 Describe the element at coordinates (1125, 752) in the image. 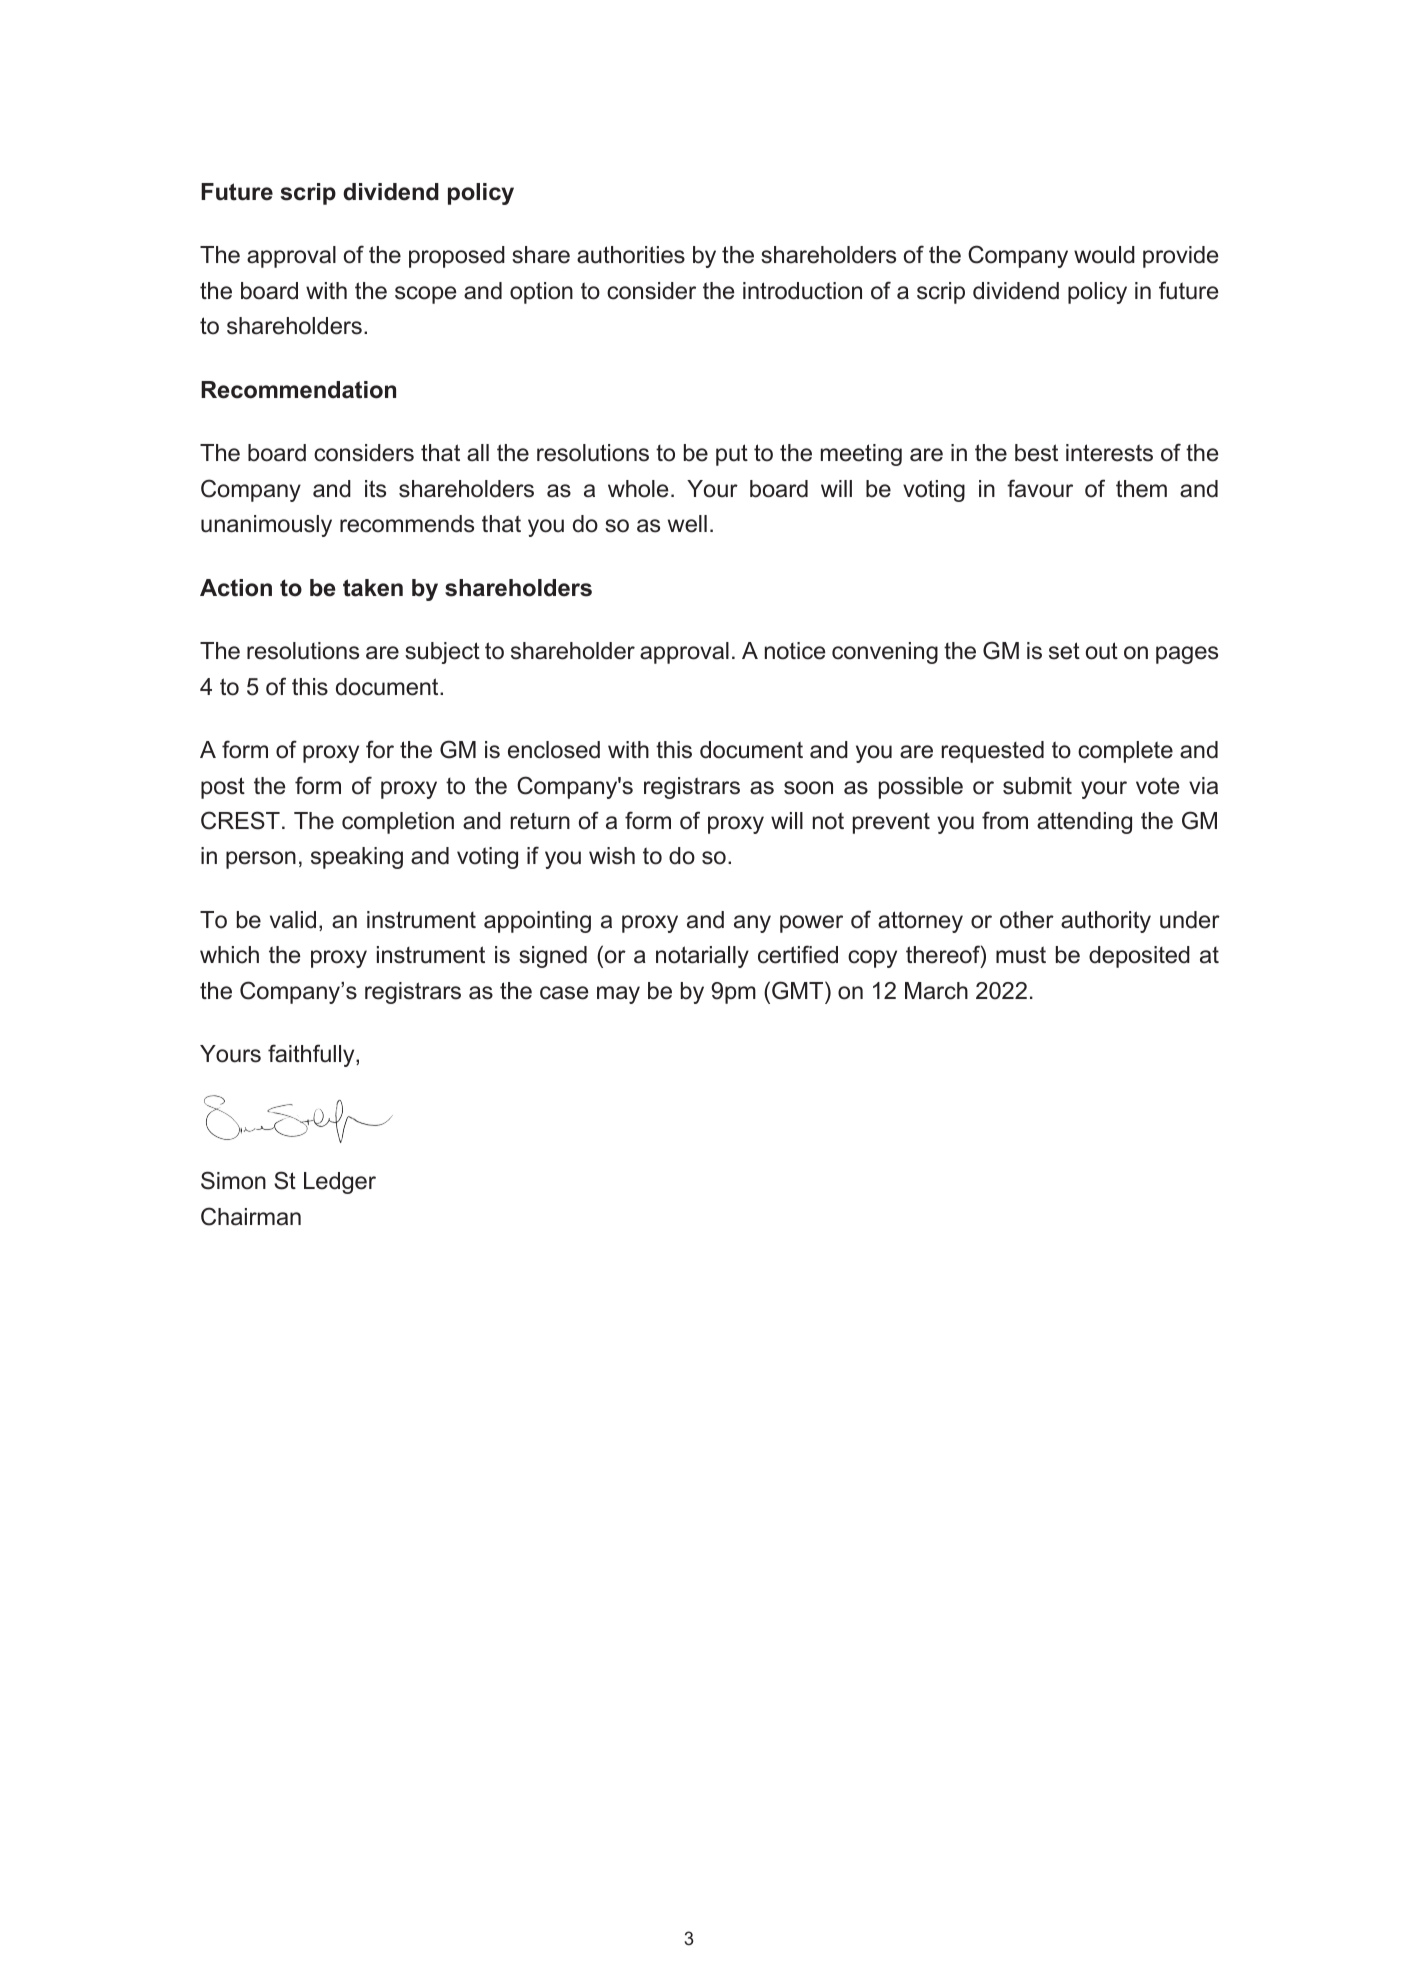

I see `complete` at that location.
